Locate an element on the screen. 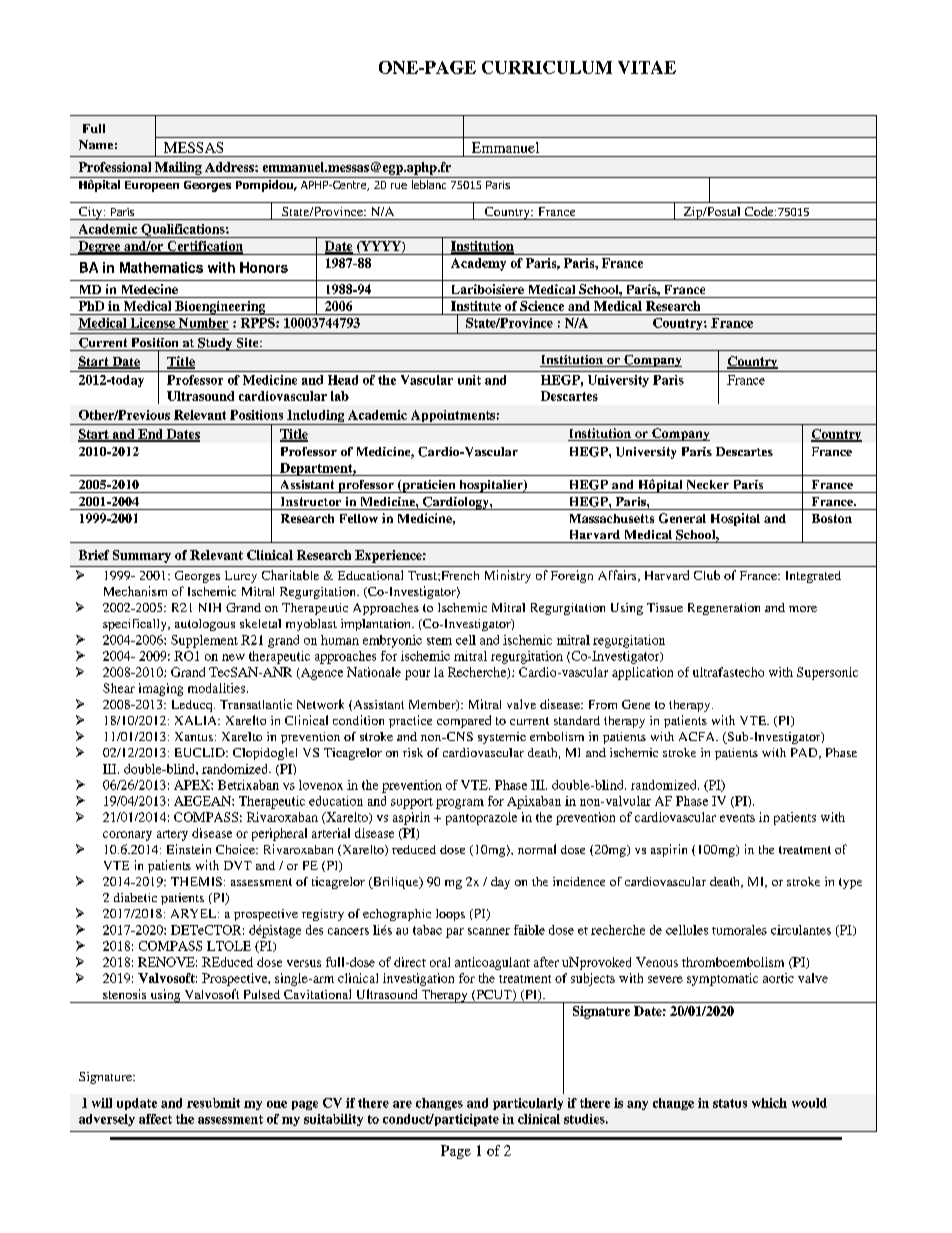  particularly is located at coordinates (528, 1104).
